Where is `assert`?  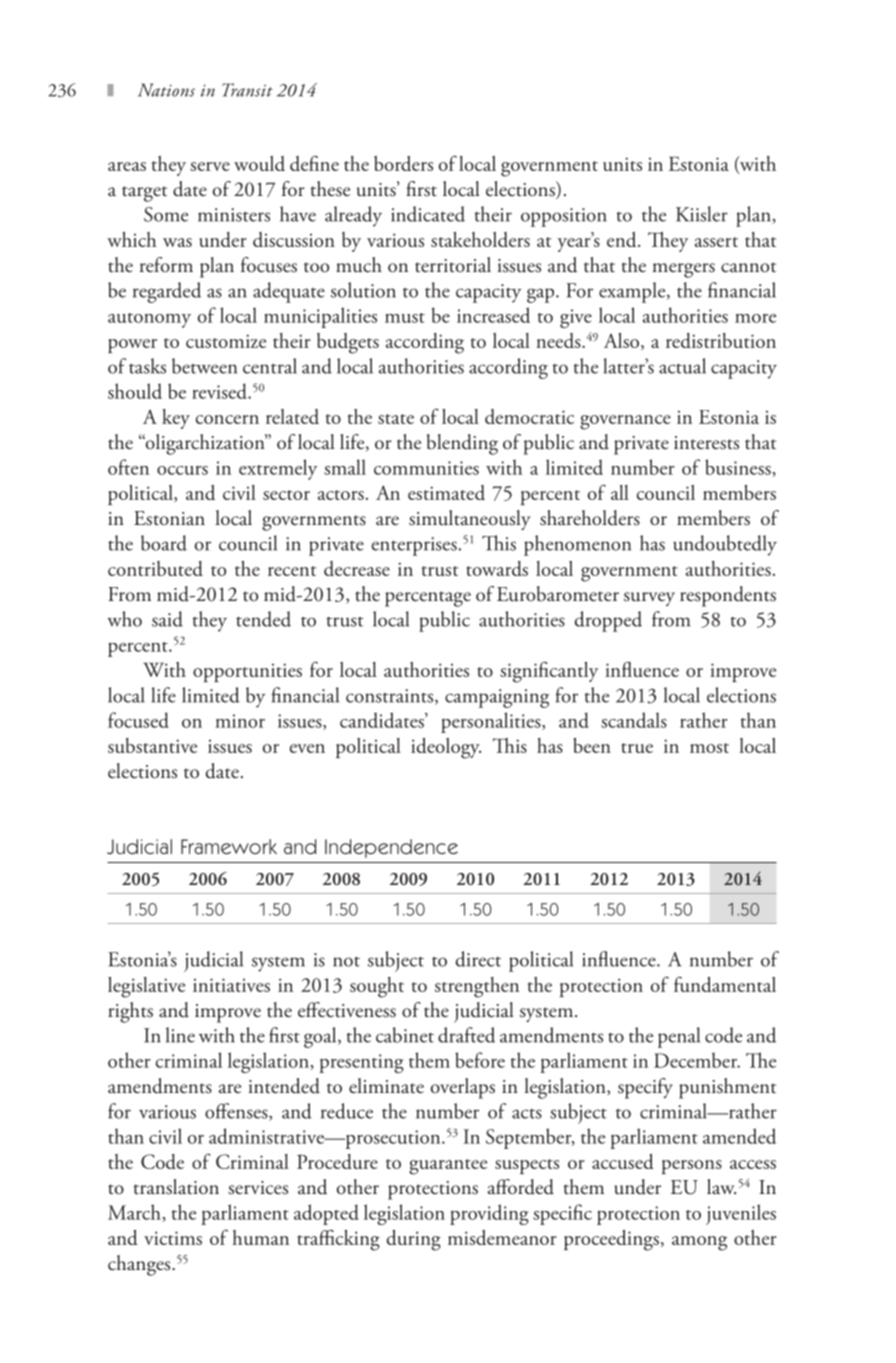
assert is located at coordinates (716, 242).
